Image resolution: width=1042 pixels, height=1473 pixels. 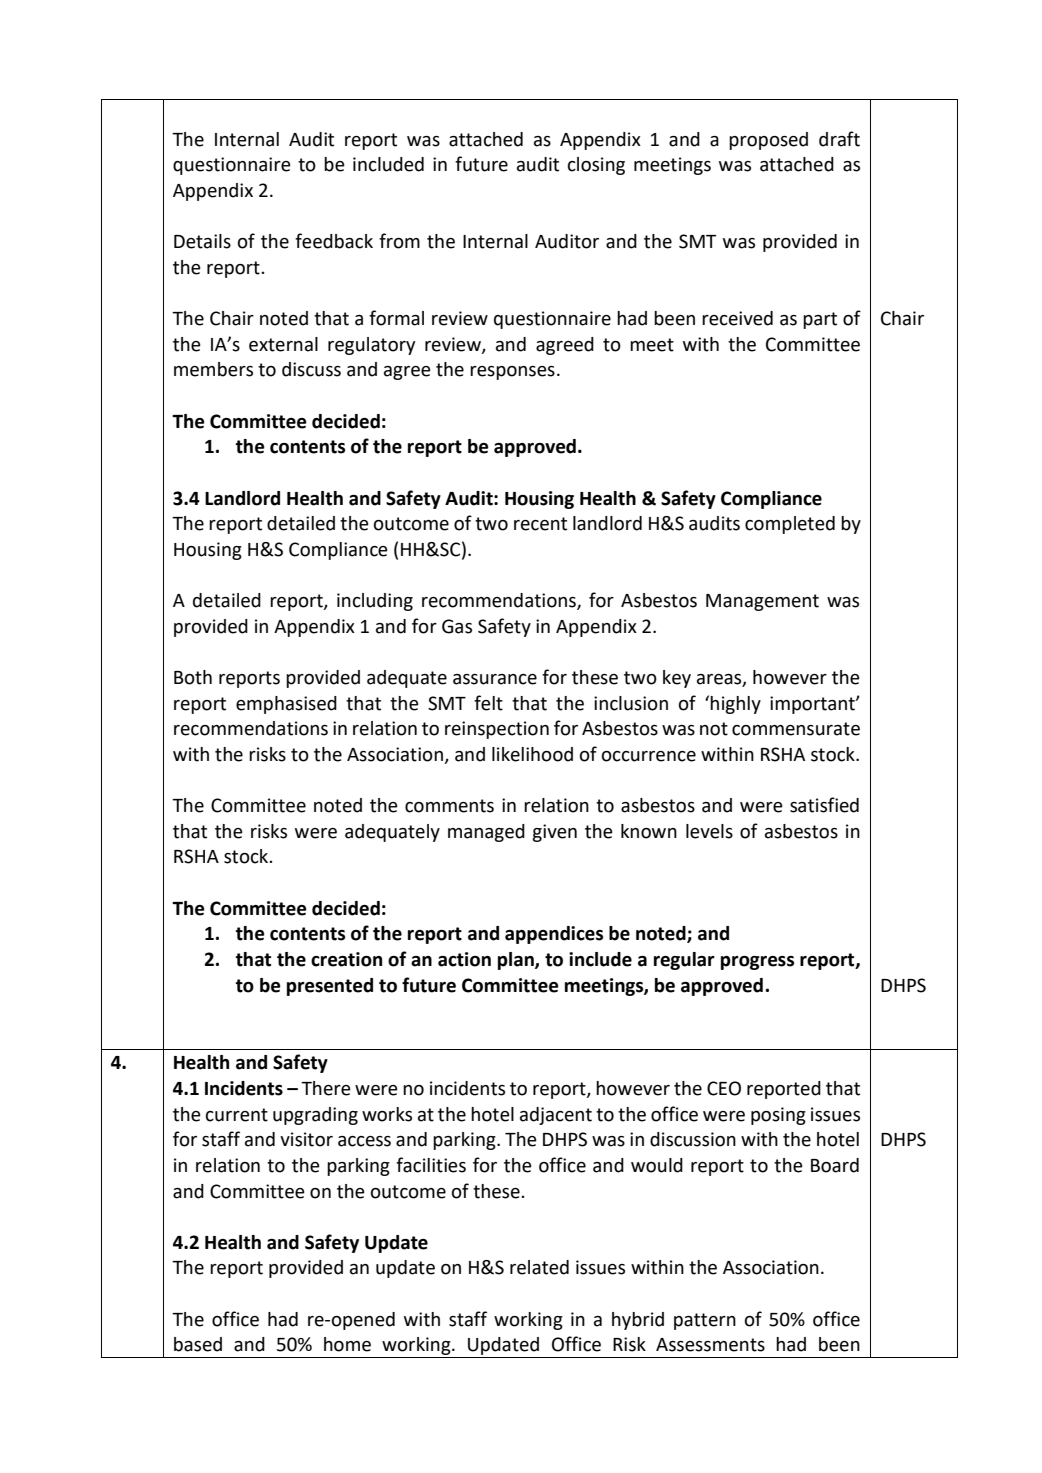 What do you see at coordinates (532, 754) in the document?
I see `likelihood` at bounding box center [532, 754].
